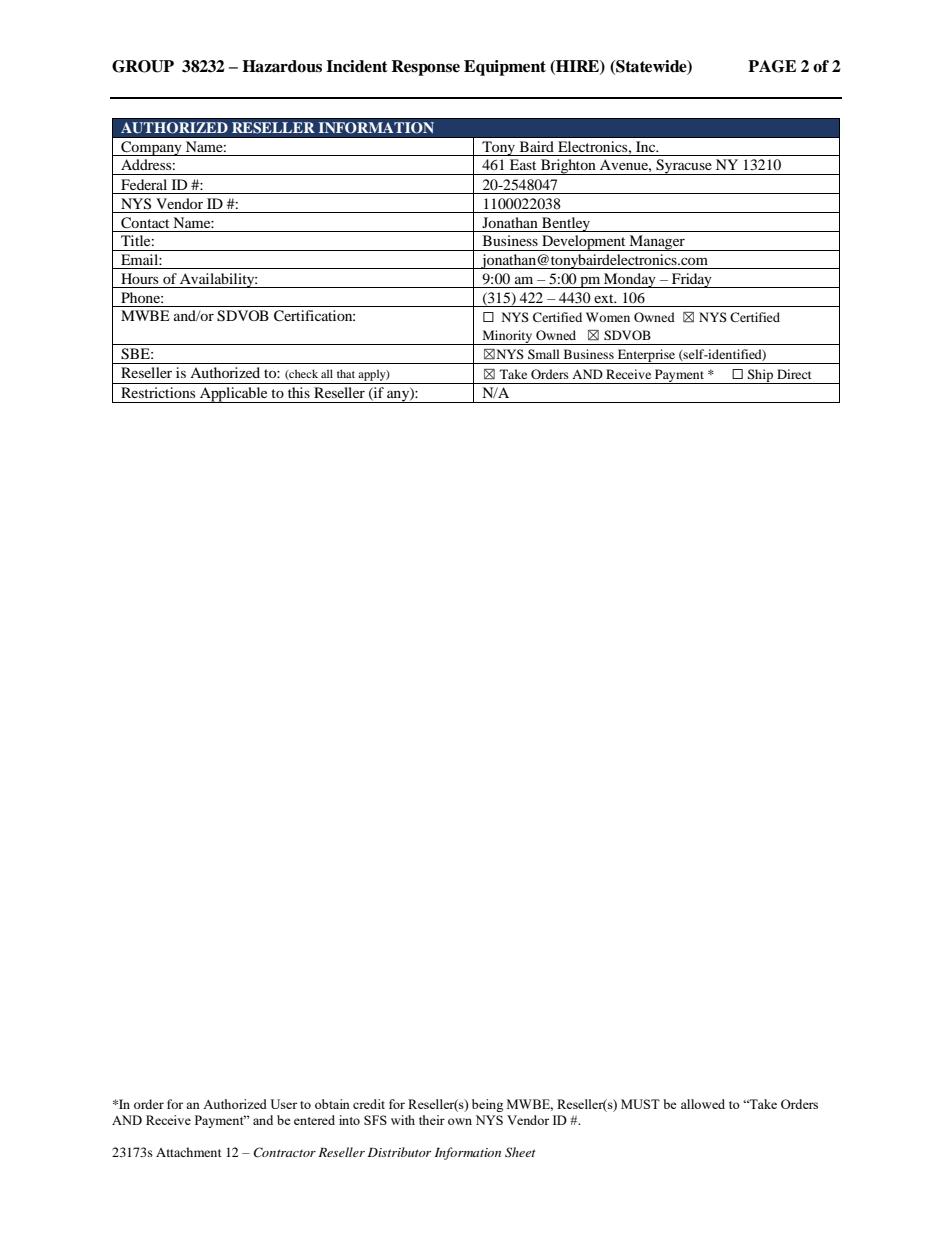 This screenshot has height=1233, width=952. Describe the element at coordinates (487, 1105) in the screenshot. I see `being` at that location.
